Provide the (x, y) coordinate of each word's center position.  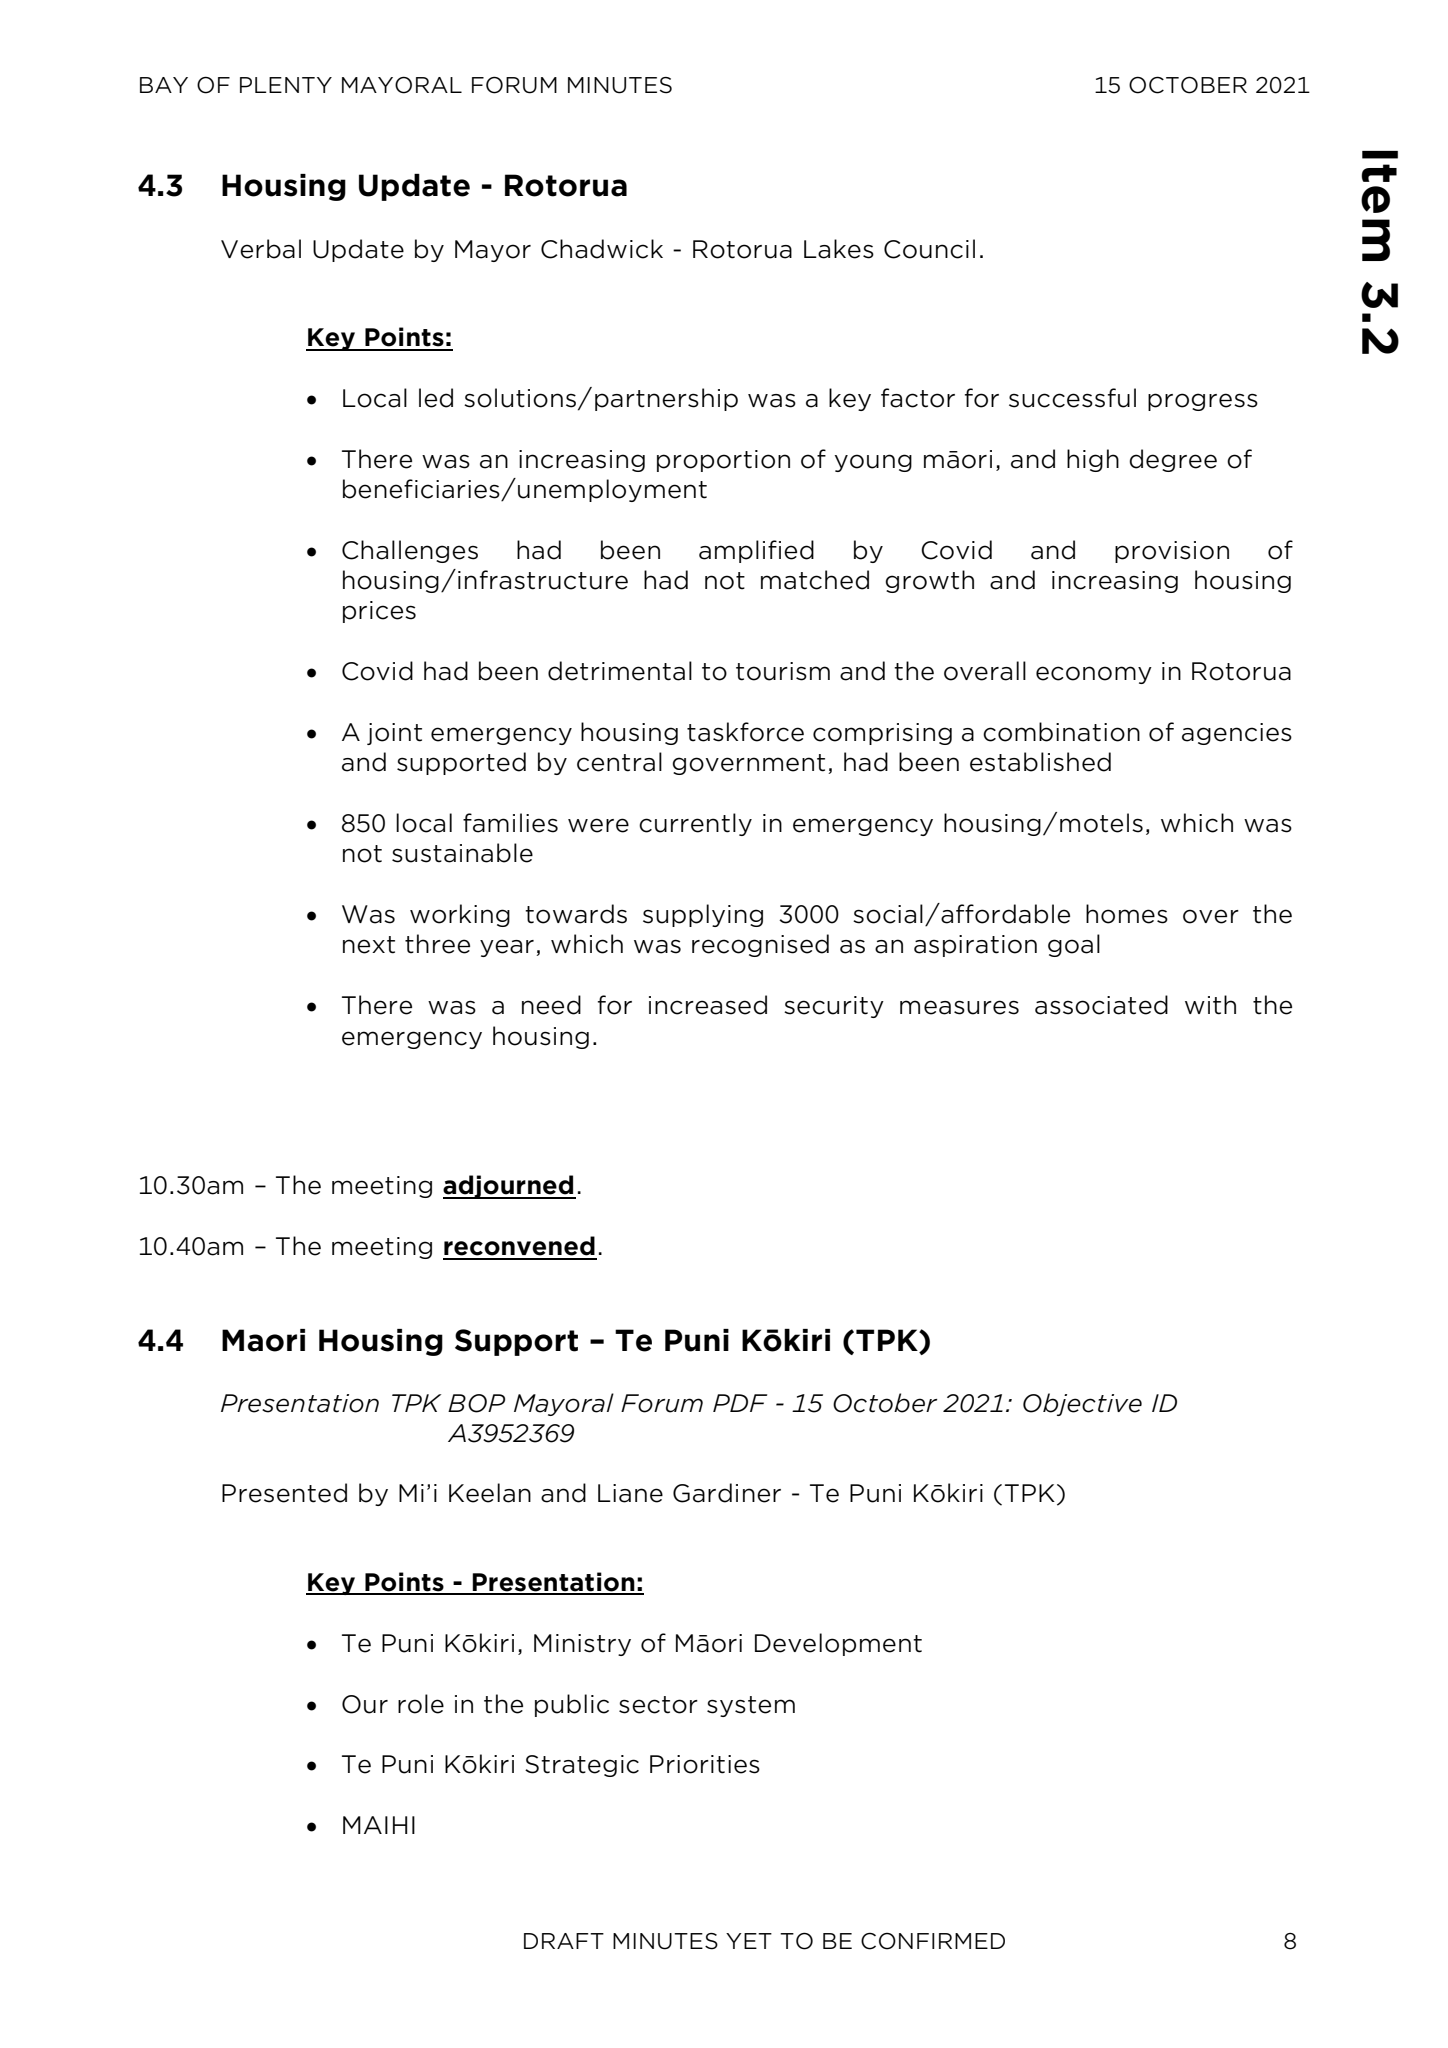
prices (379, 612)
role (421, 1704)
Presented (284, 1493)
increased (708, 1005)
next (369, 945)
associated (1101, 1005)
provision (1172, 552)
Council (929, 249)
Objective (1082, 1404)
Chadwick (602, 249)
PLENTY (286, 85)
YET (749, 1941)
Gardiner (727, 1493)
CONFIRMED (933, 1941)
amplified (756, 551)
